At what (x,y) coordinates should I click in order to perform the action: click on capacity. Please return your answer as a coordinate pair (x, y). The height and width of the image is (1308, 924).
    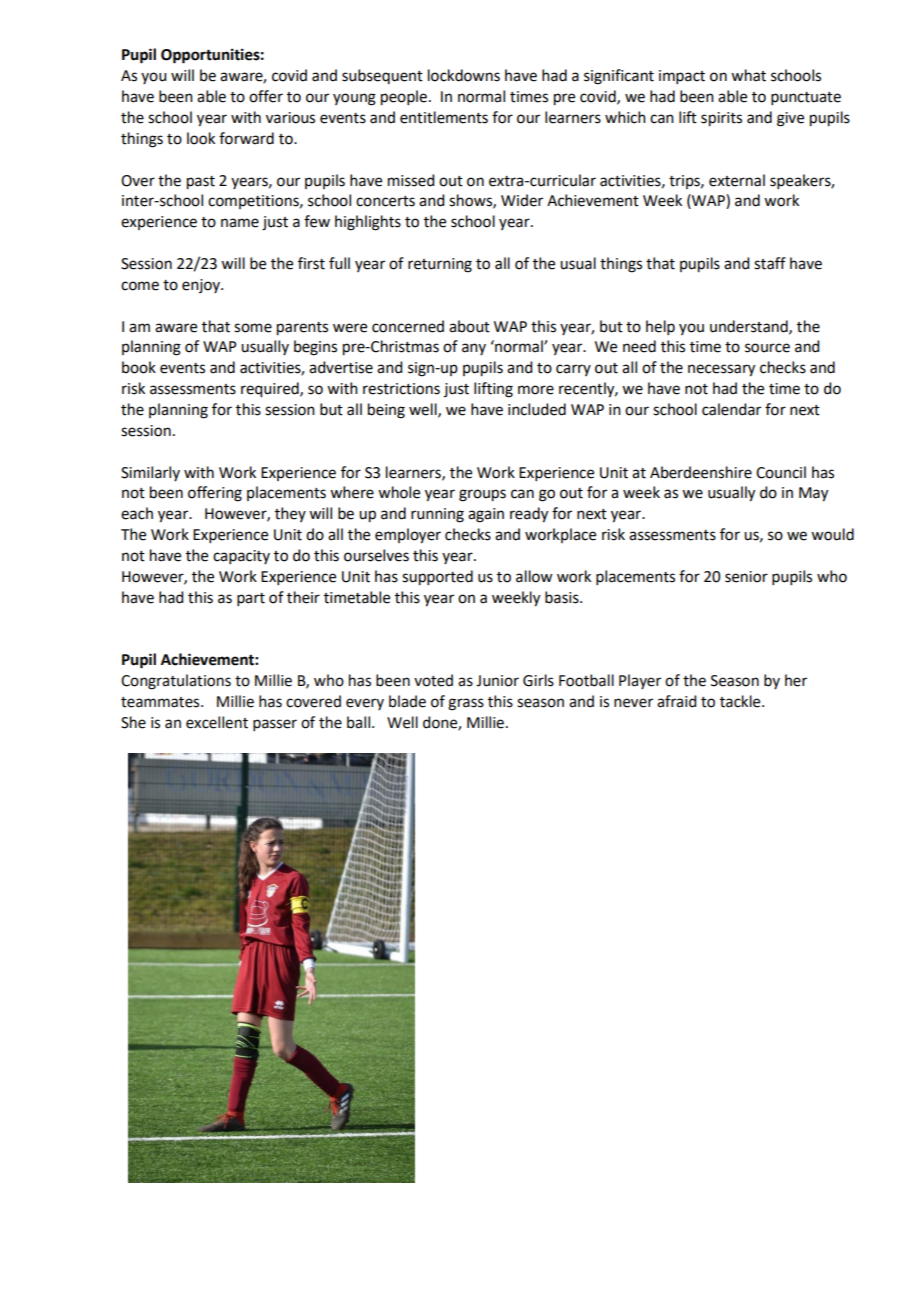
    Looking at the image, I should click on (241, 557).
